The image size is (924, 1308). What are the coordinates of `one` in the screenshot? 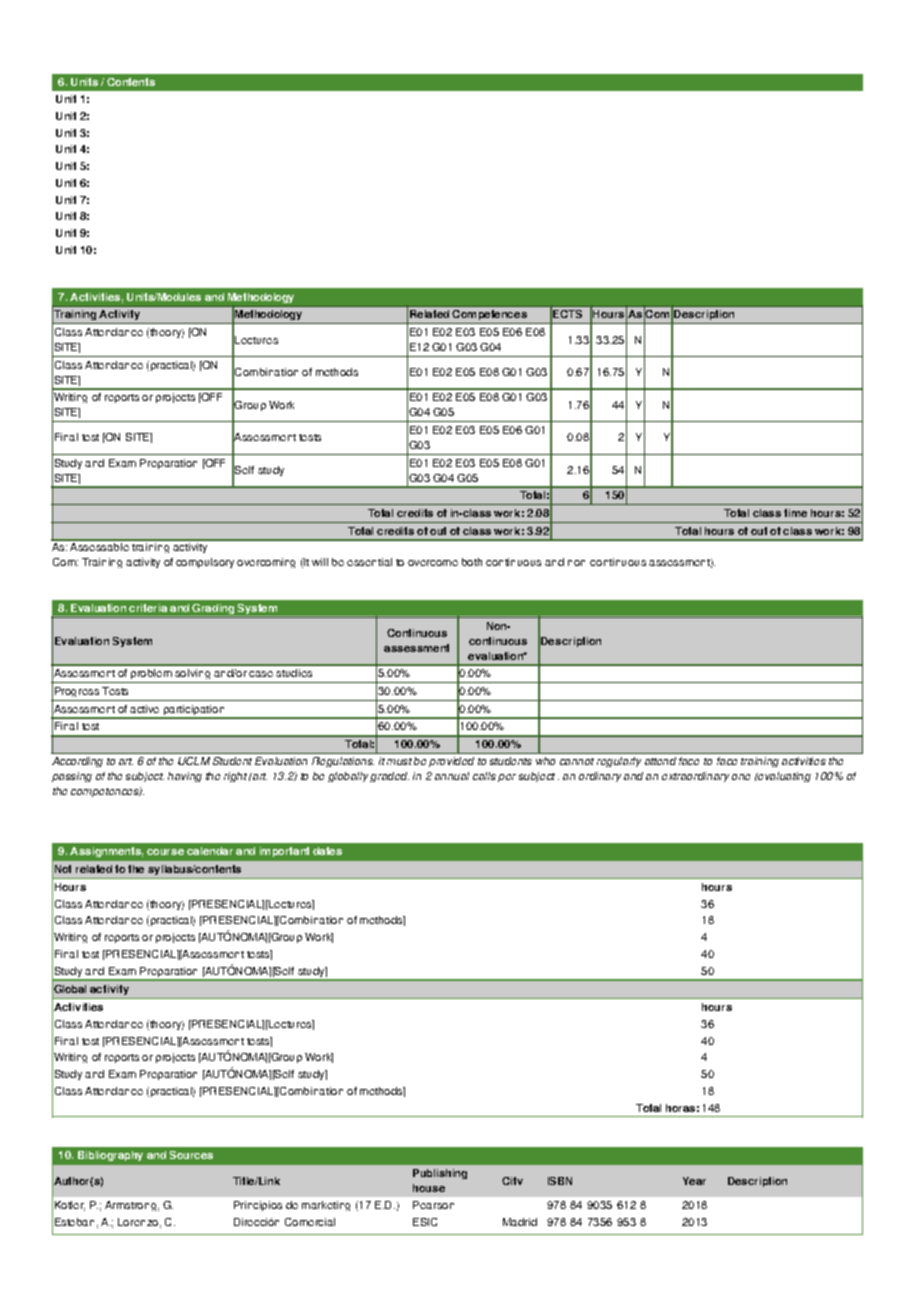 It's located at (741, 777).
